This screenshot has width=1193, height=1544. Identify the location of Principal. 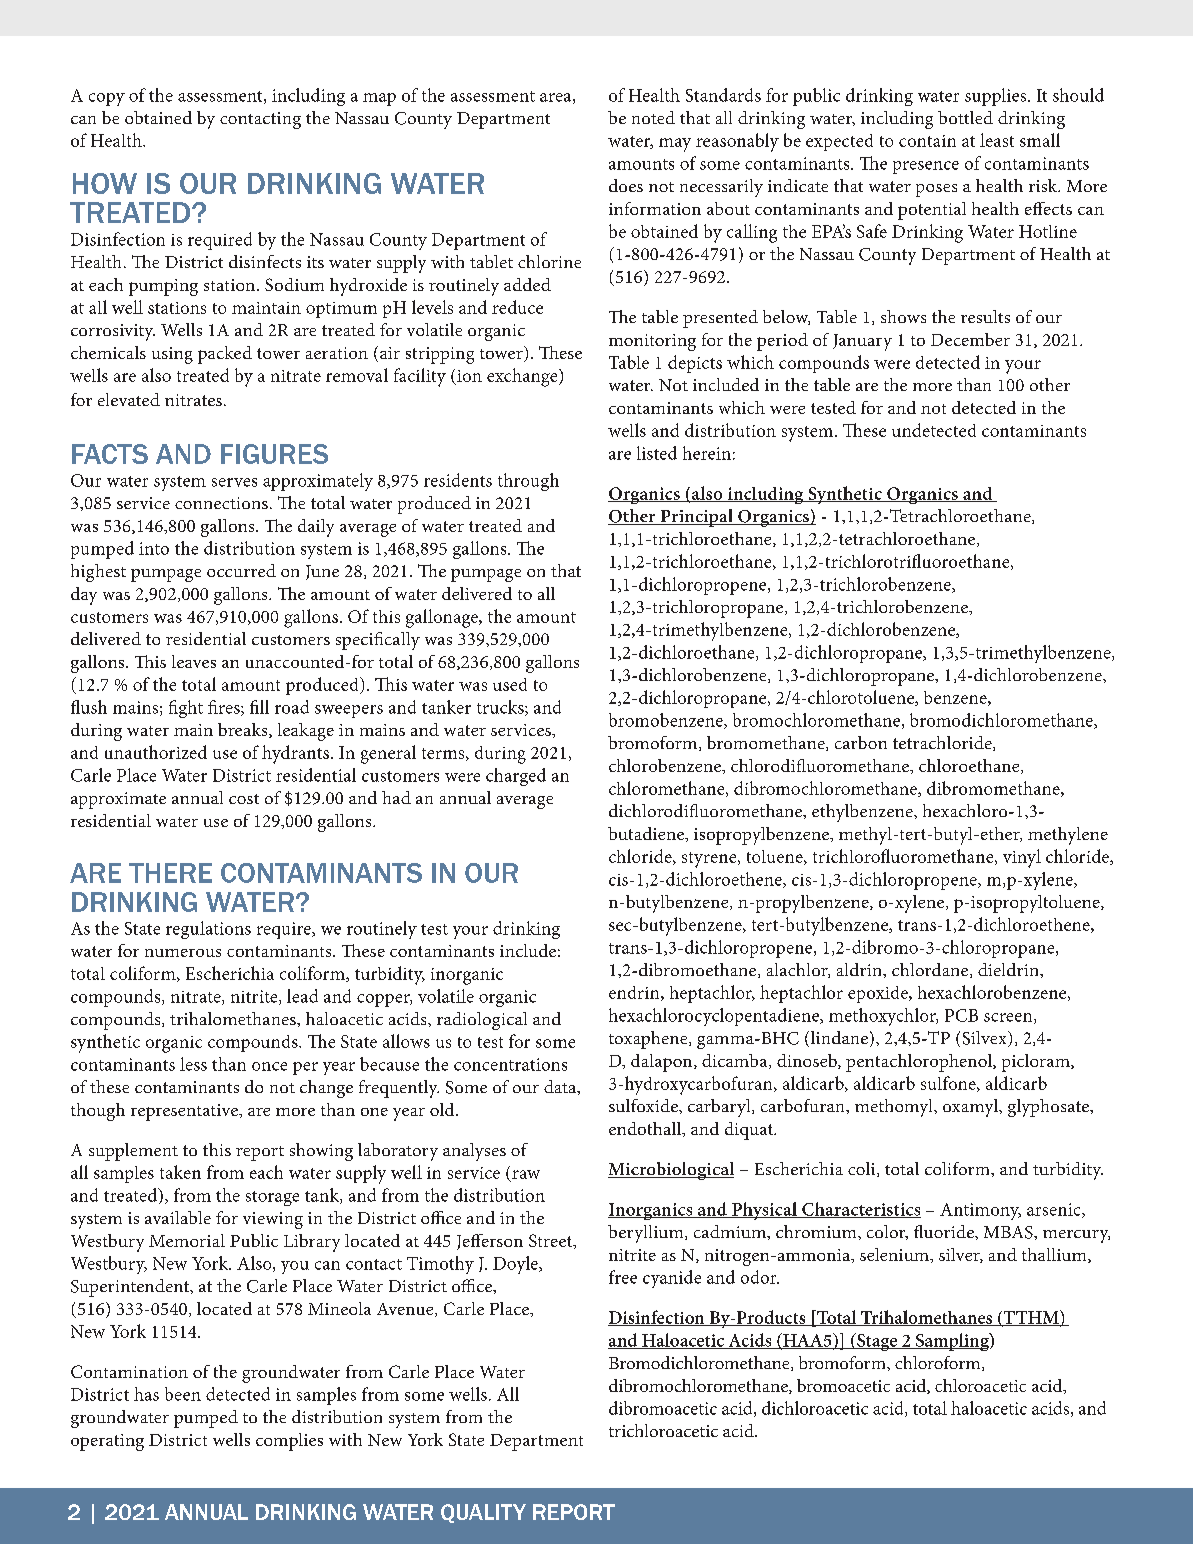
(696, 518).
